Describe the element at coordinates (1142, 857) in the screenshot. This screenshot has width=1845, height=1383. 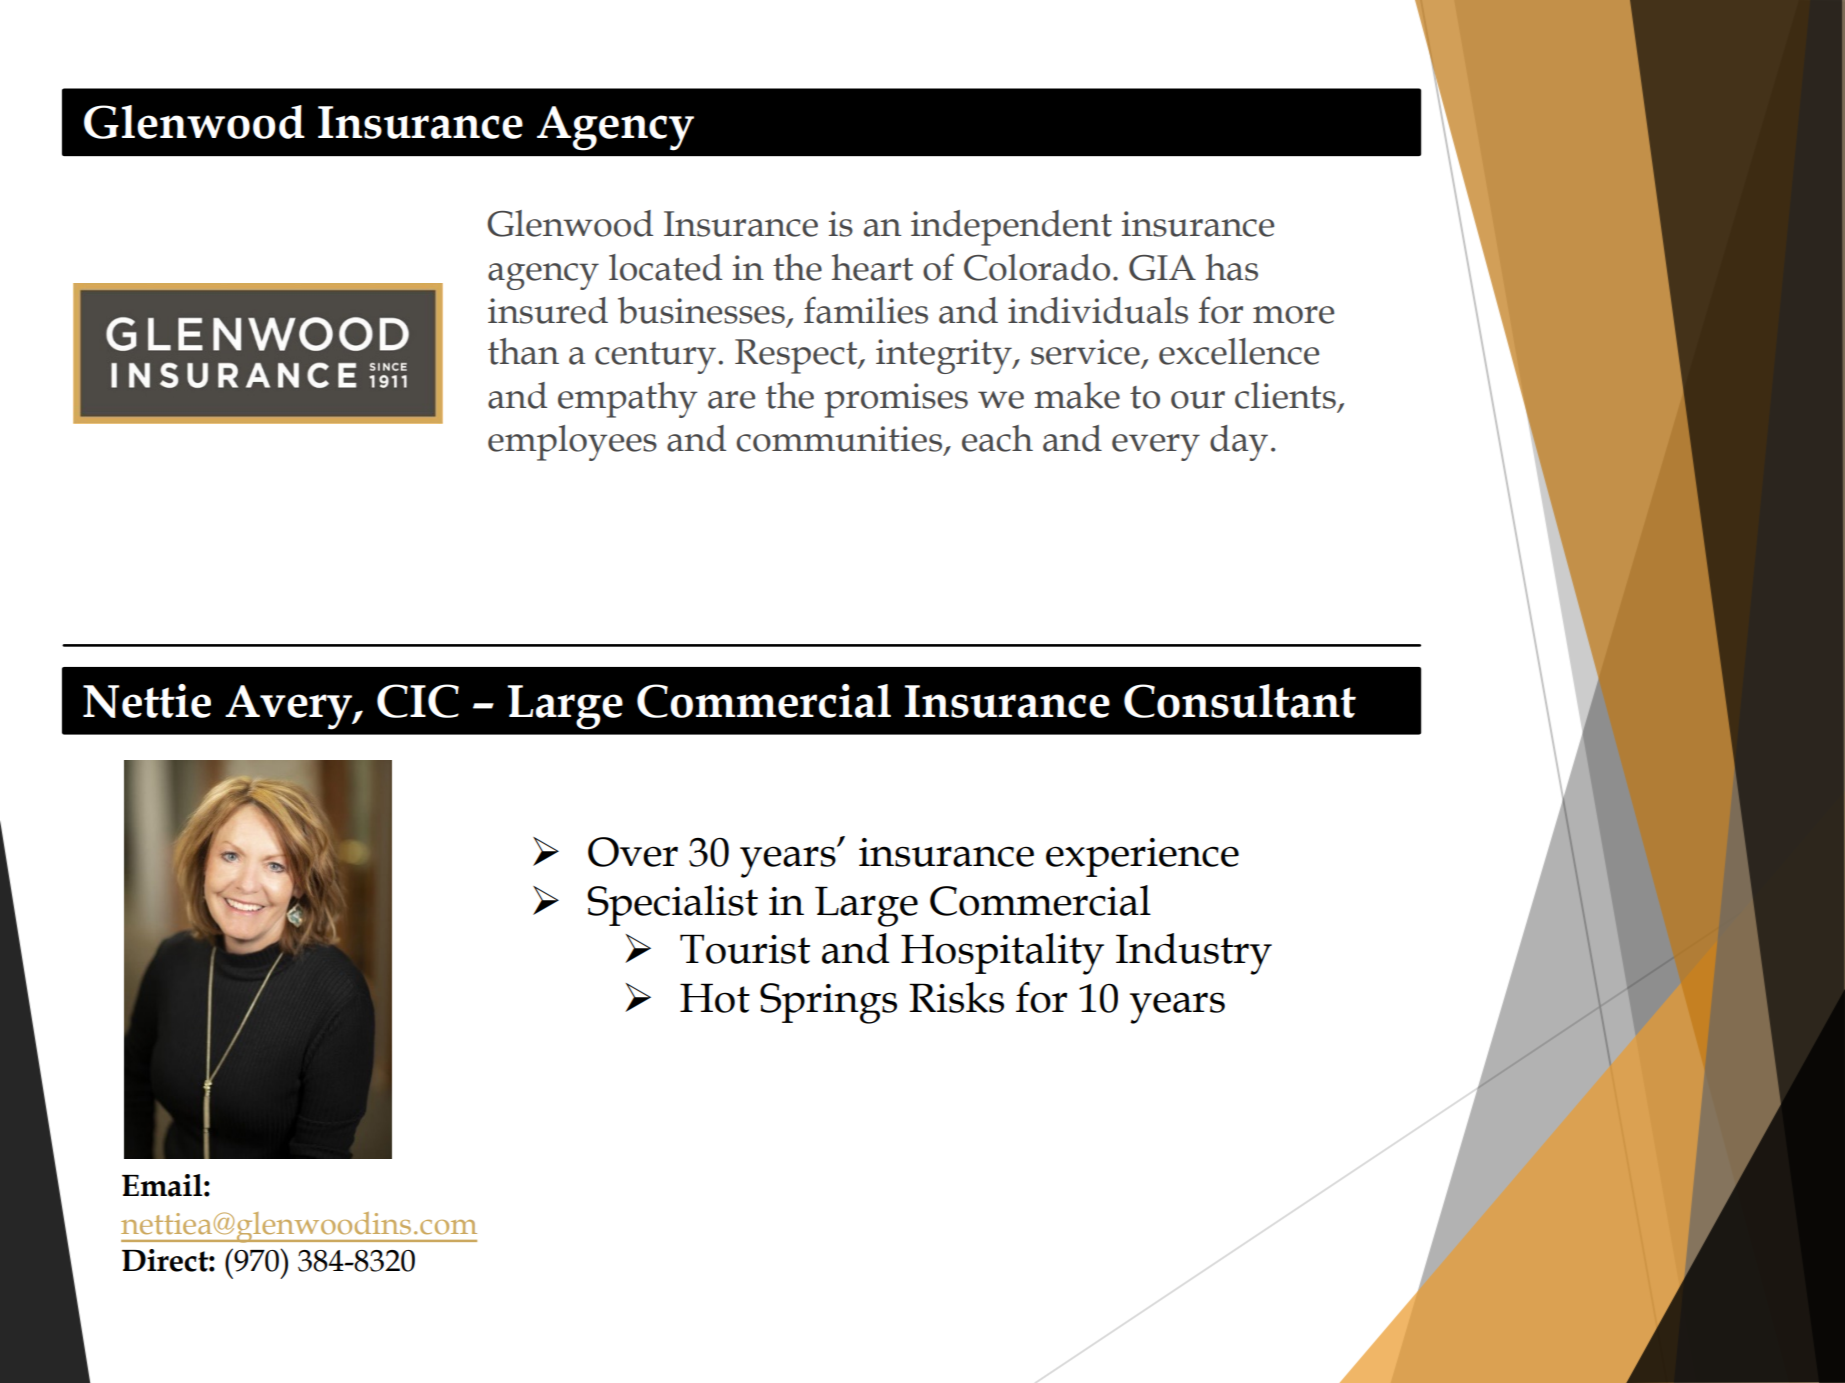
I see `experience` at that location.
